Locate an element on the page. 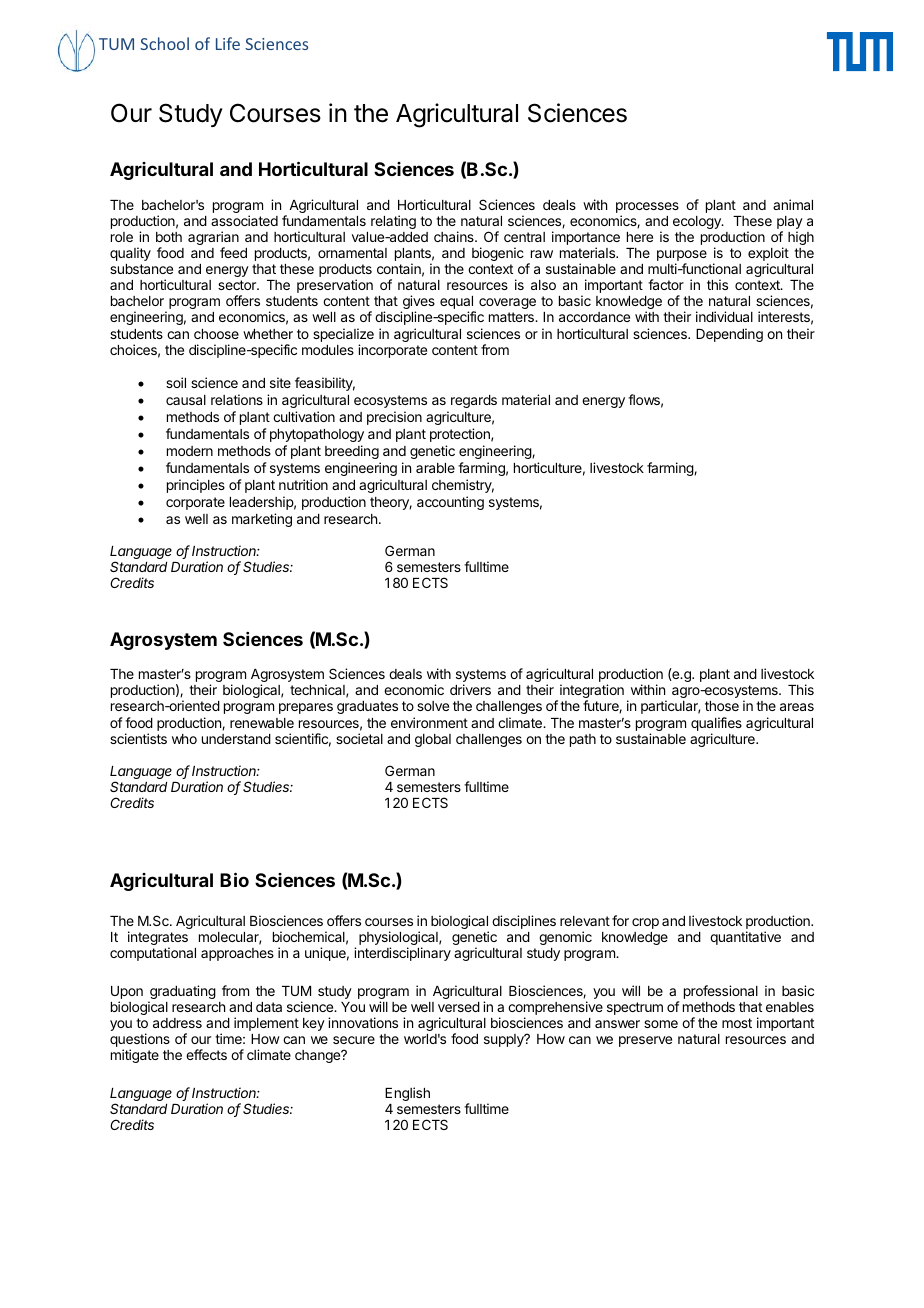  Life is located at coordinates (228, 43).
